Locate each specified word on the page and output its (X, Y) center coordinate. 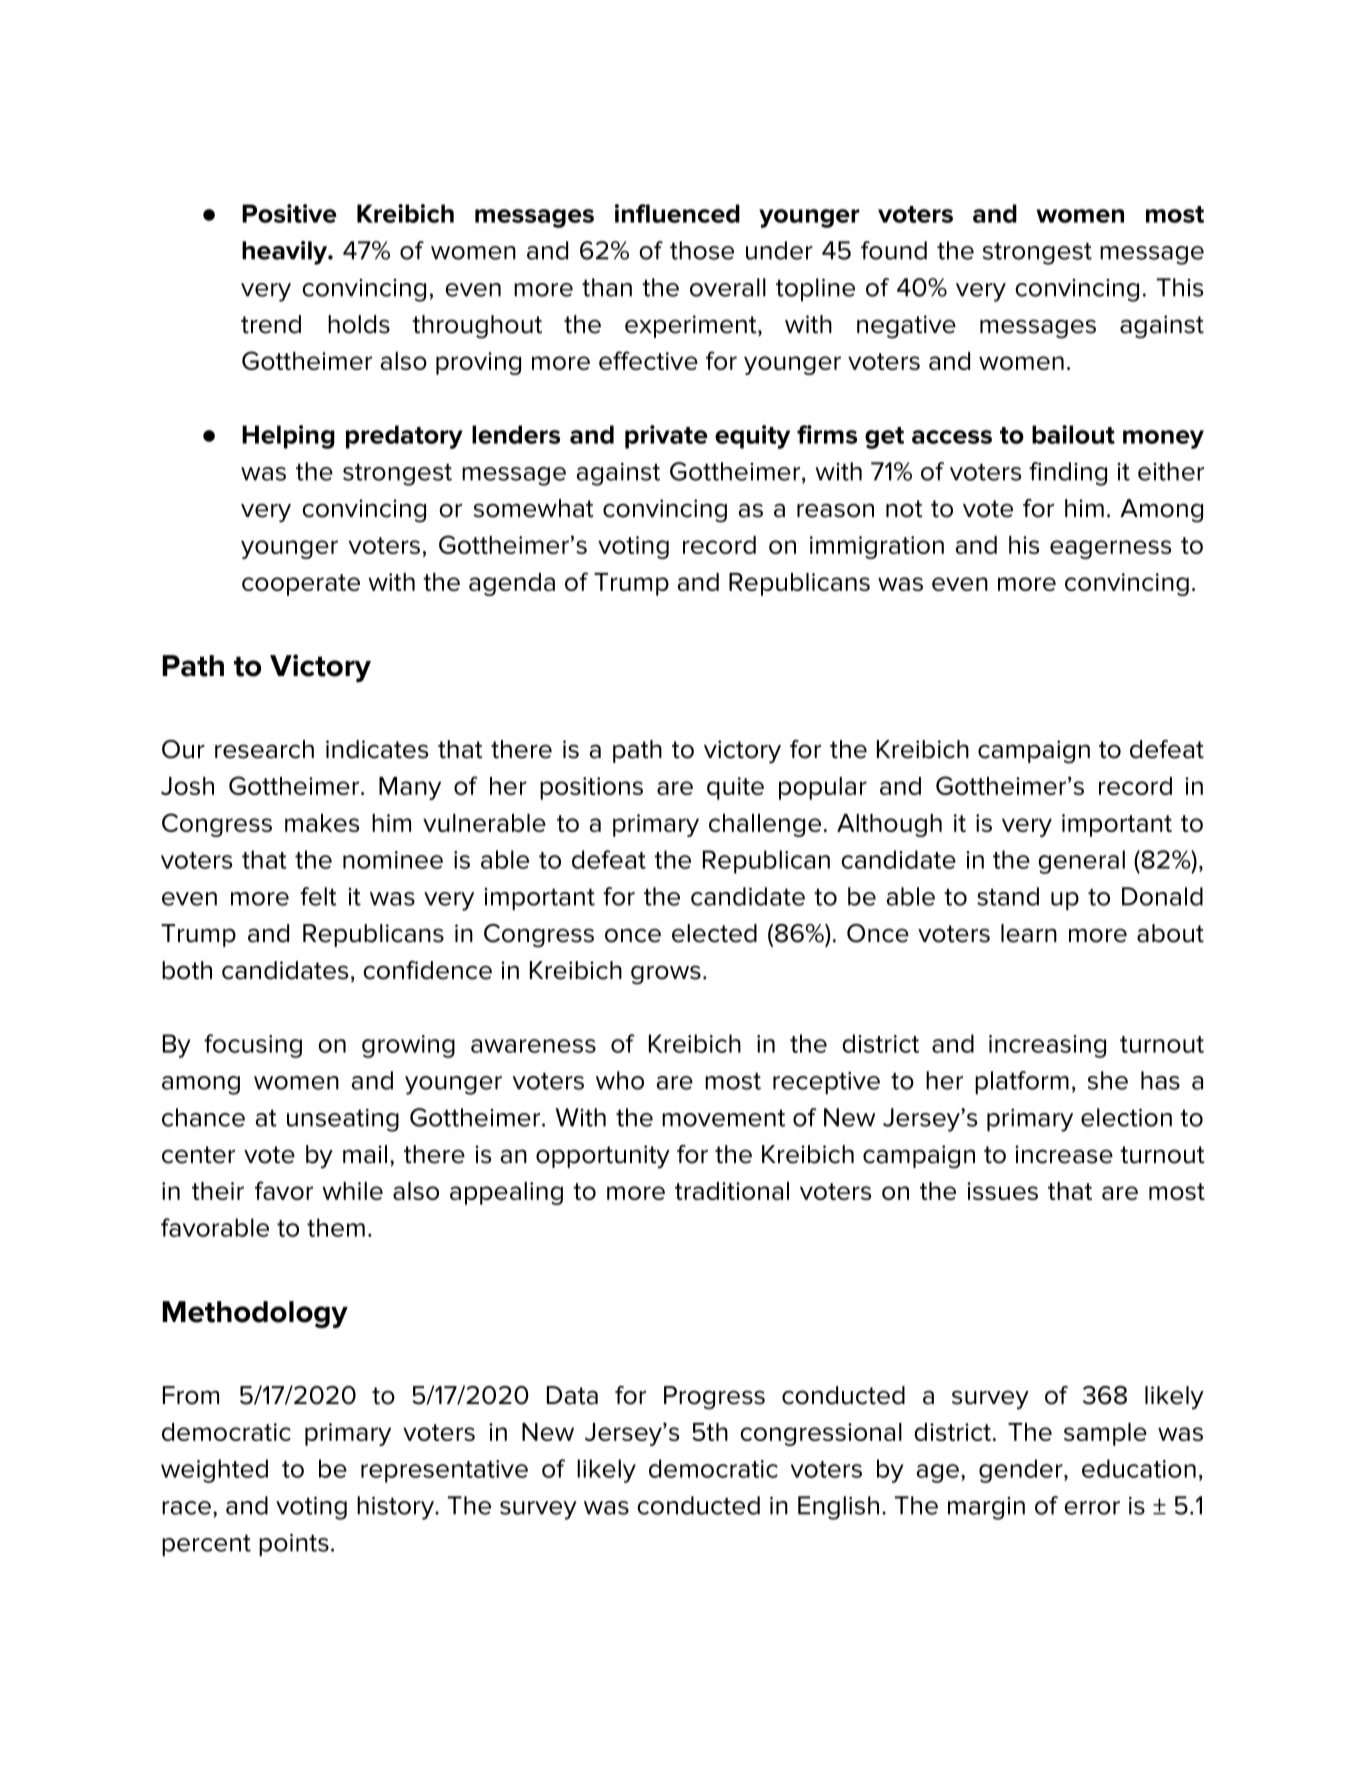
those (702, 250)
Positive (289, 213)
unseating (343, 1120)
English (838, 1508)
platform (1022, 1082)
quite (735, 788)
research (264, 749)
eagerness (1110, 549)
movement (723, 1118)
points (294, 1545)
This (1180, 287)
